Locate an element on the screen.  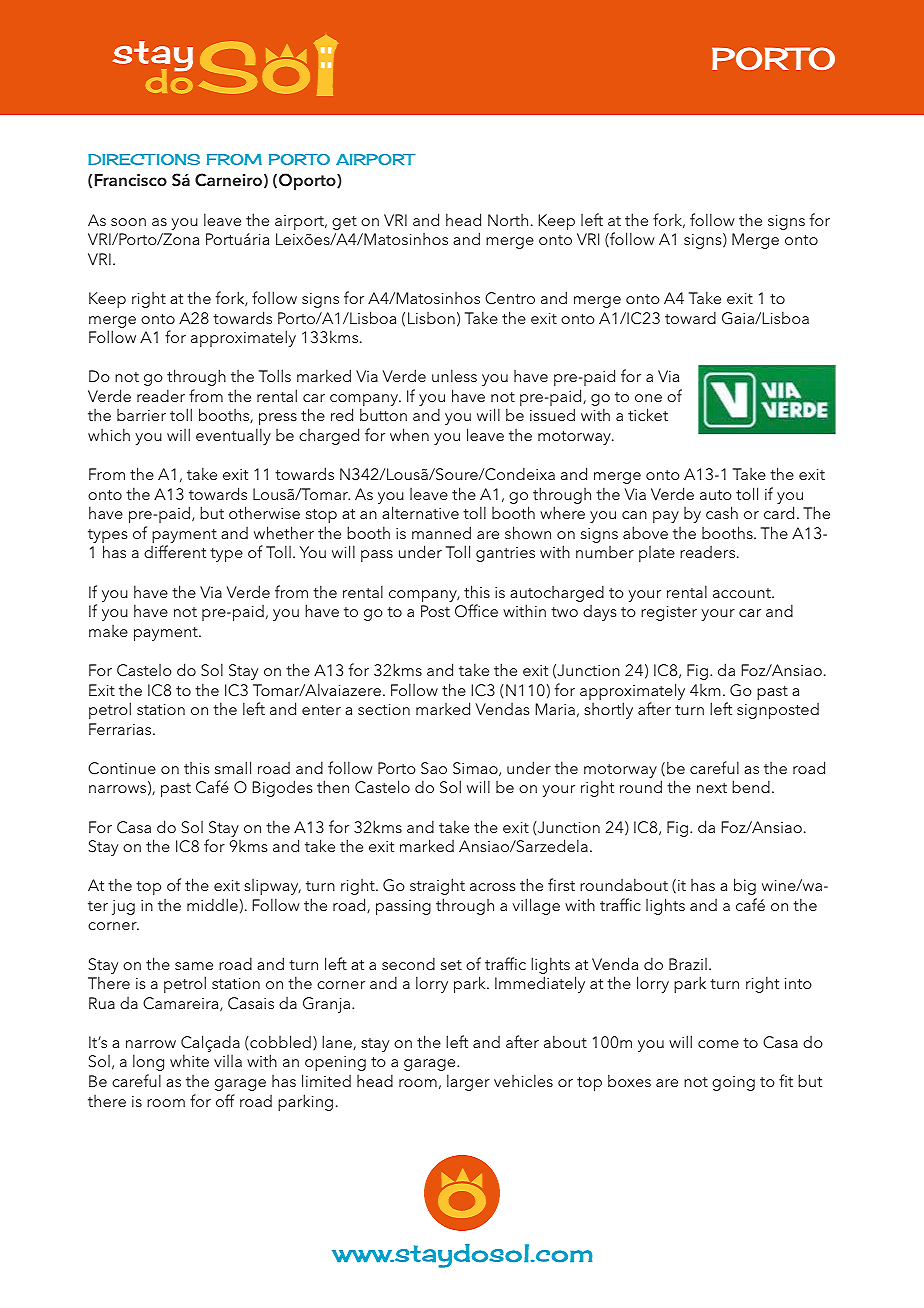
register is located at coordinates (669, 613).
